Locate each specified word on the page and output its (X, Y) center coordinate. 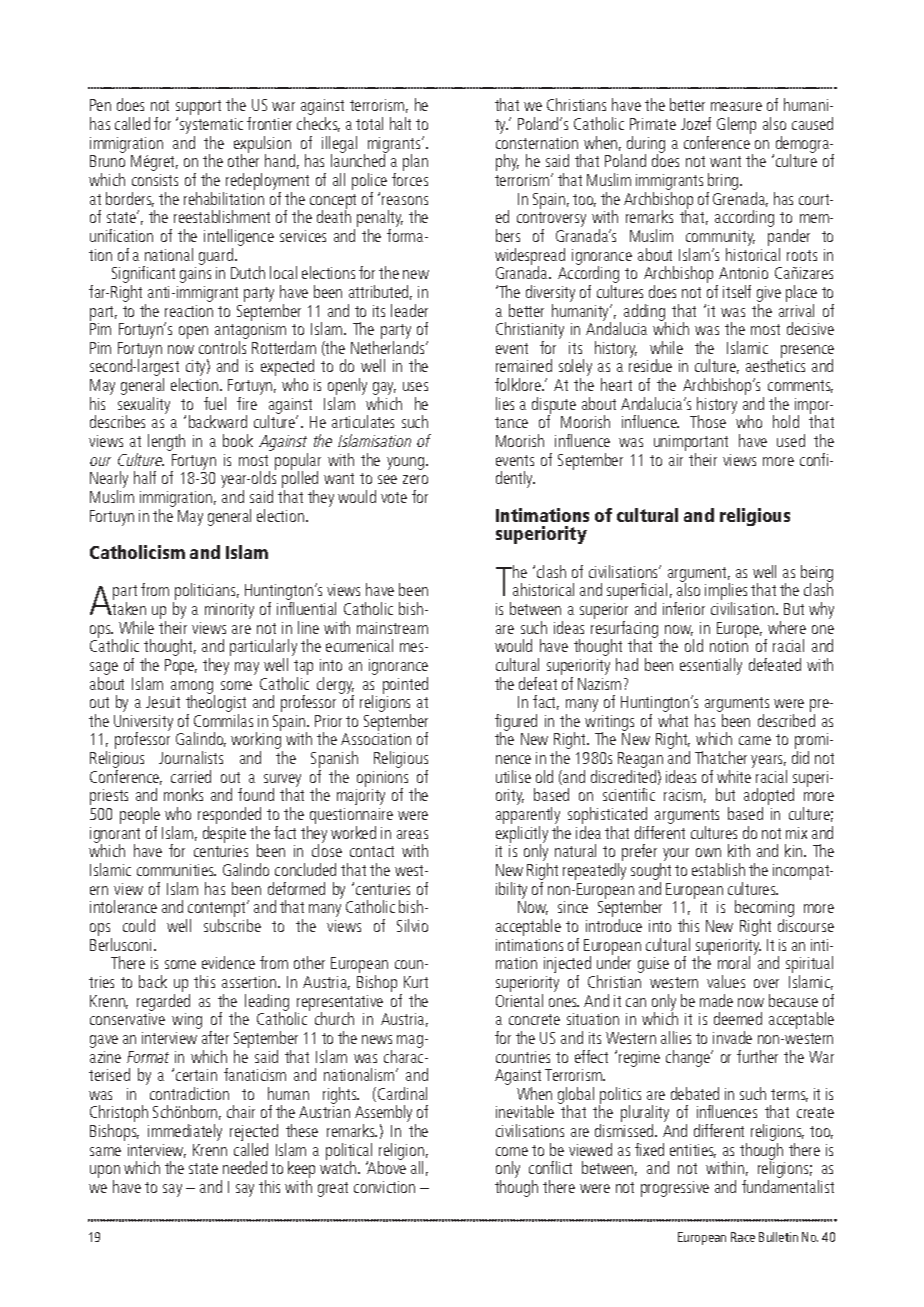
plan (415, 162)
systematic (211, 127)
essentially (711, 666)
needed (245, 1167)
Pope (181, 667)
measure (736, 106)
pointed (405, 685)
